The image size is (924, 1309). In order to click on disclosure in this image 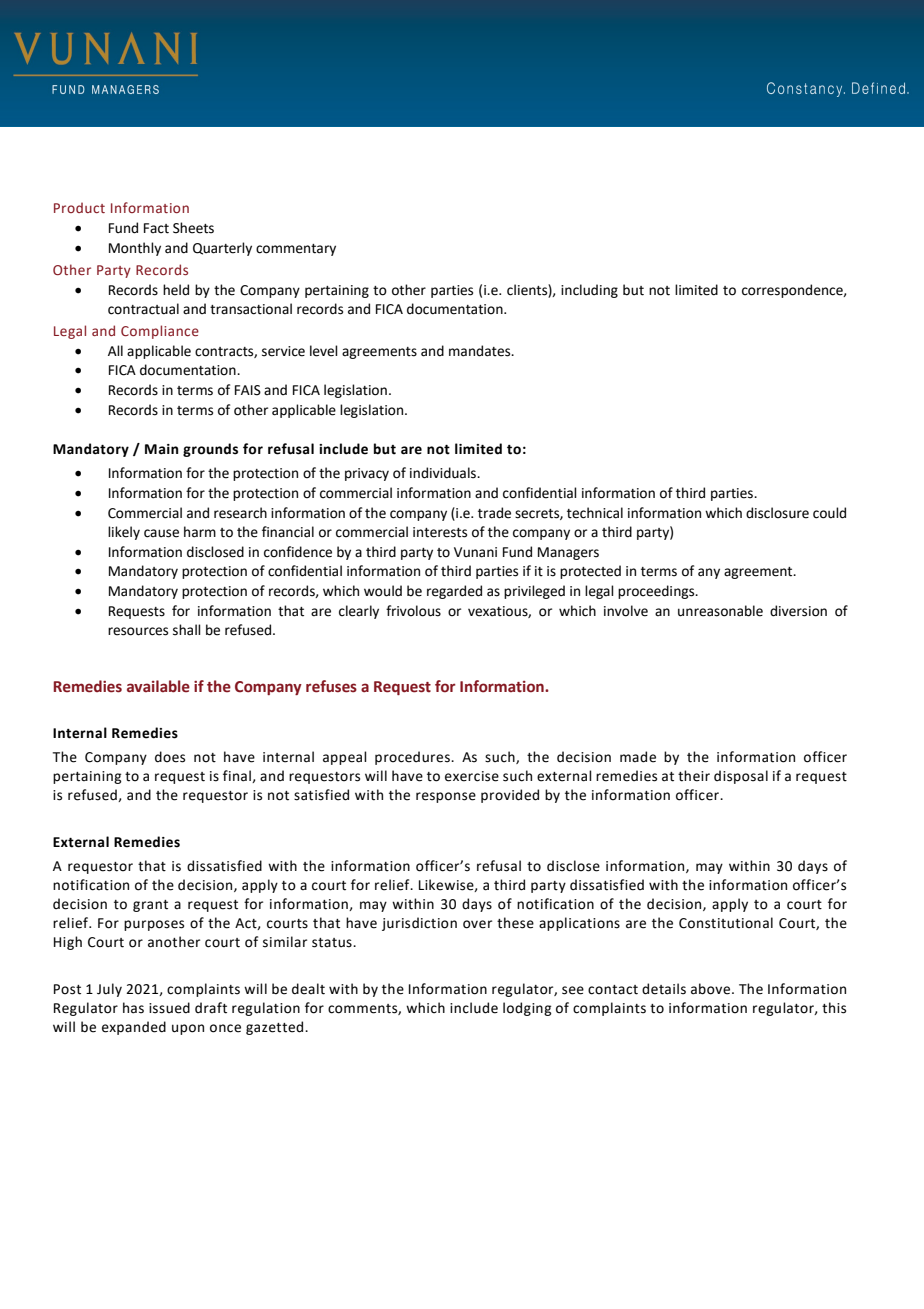, I will do `click(777, 513)`.
